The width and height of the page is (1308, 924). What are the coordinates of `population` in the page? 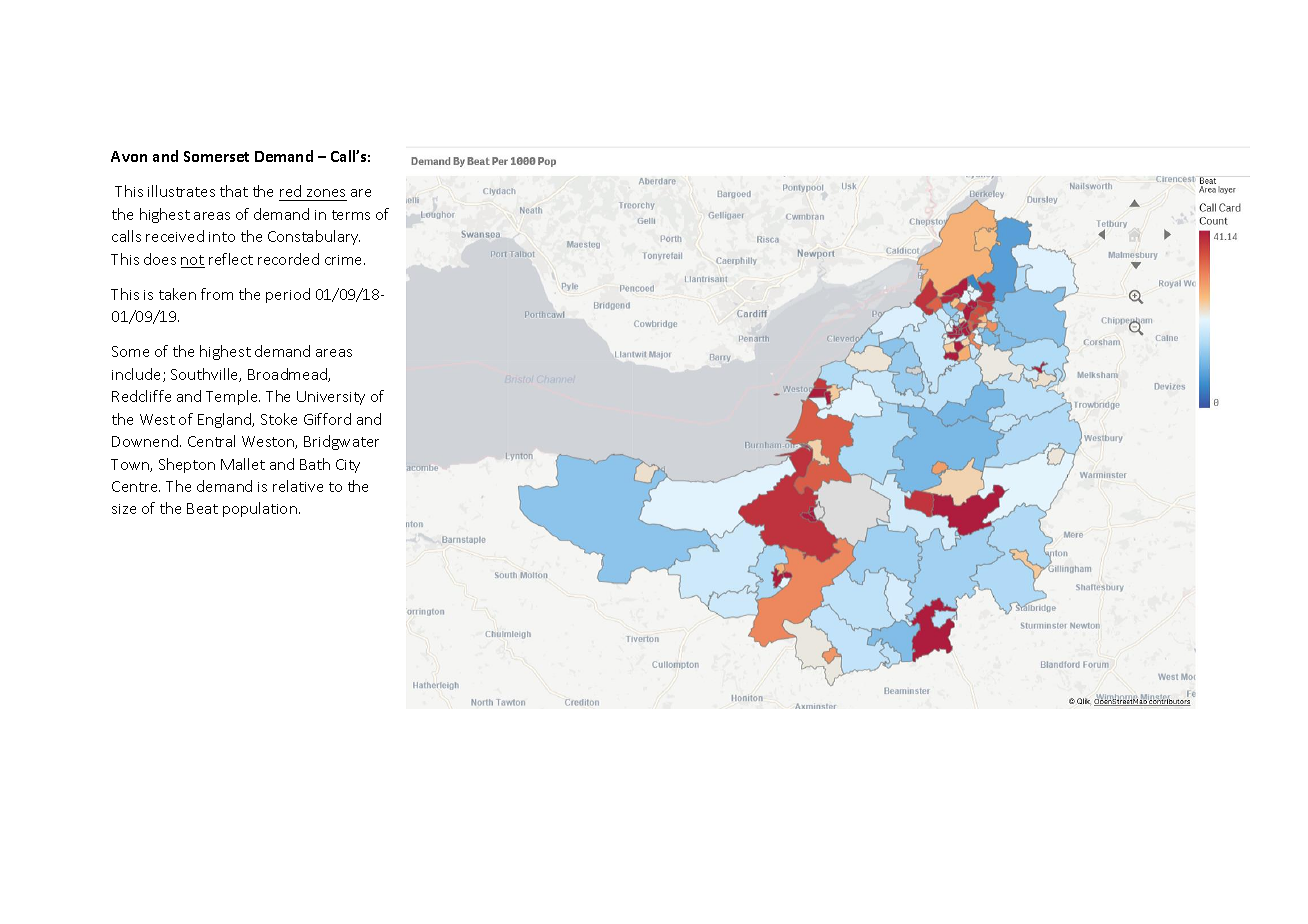 It's located at (260, 509).
